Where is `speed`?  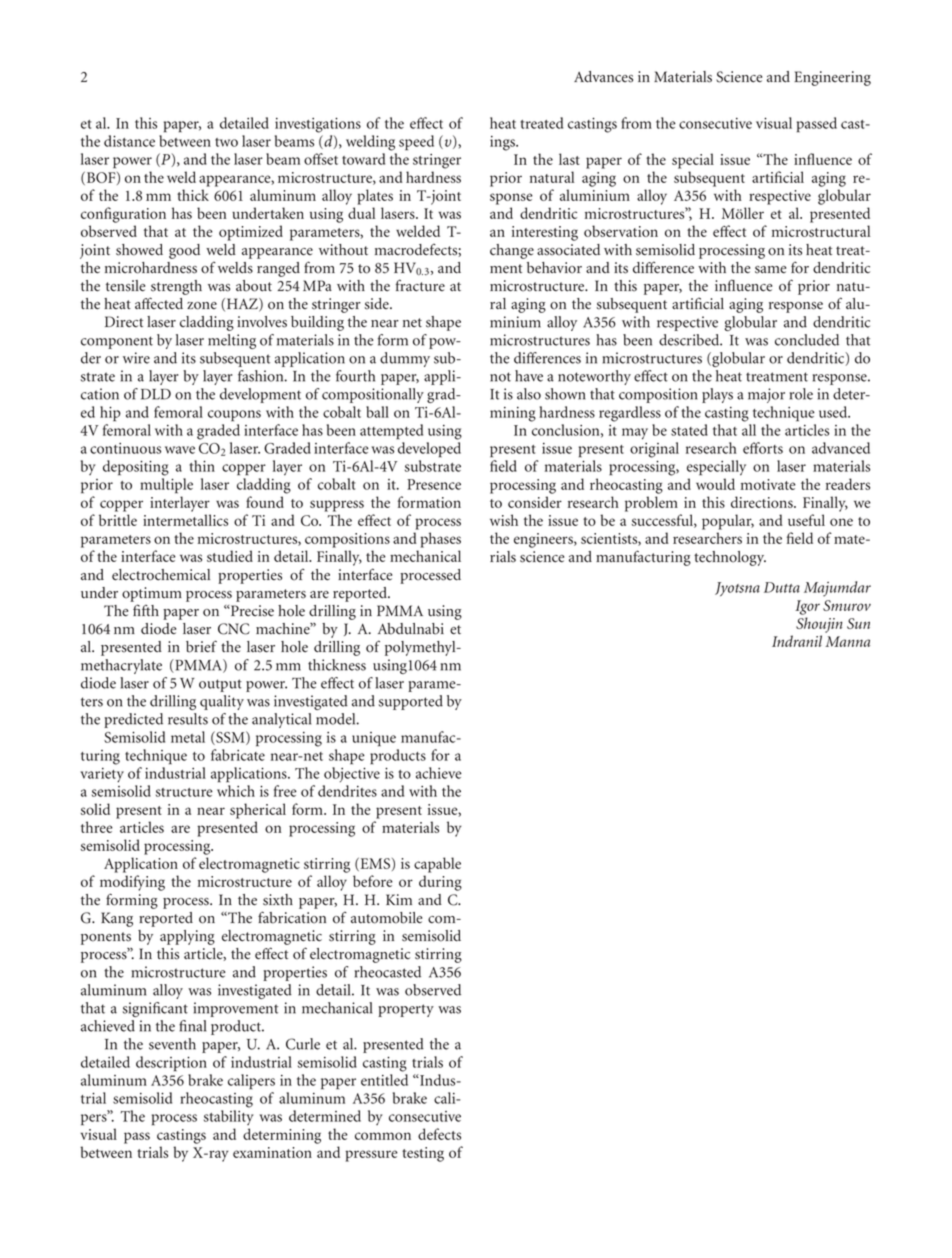
speed is located at coordinates (416, 143).
